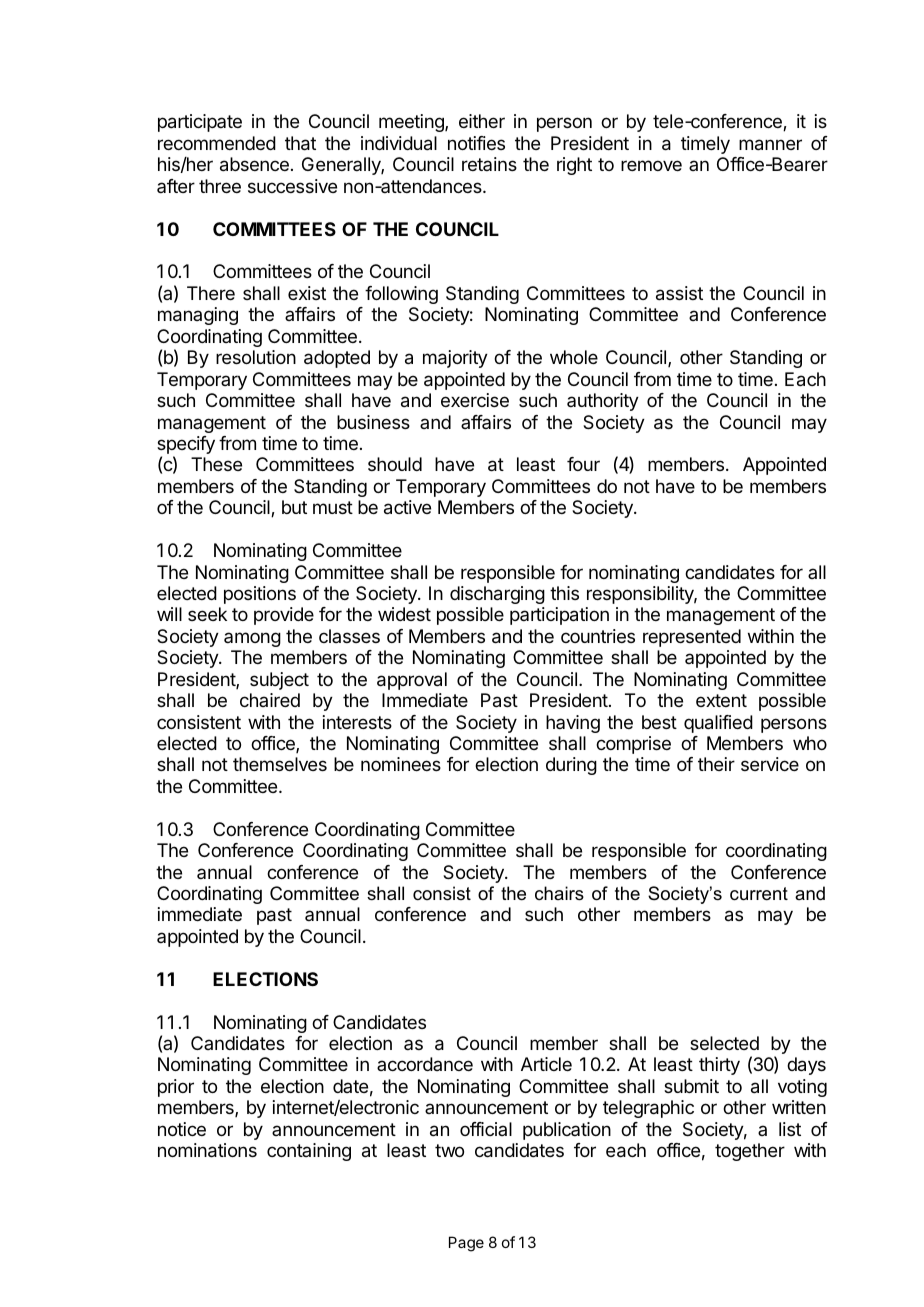  I want to click on extent, so click(721, 700).
